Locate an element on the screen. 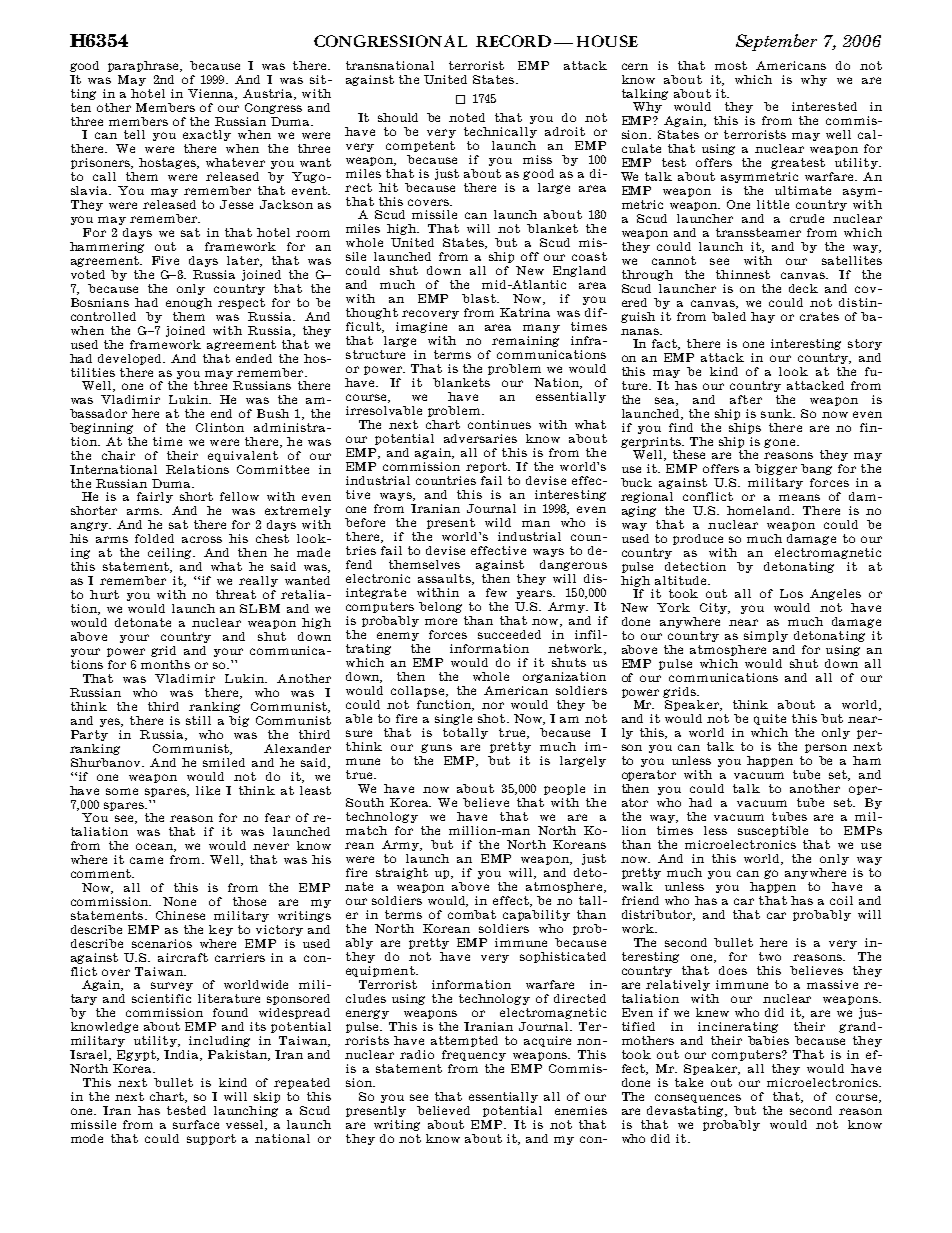  guns is located at coordinates (436, 748).
